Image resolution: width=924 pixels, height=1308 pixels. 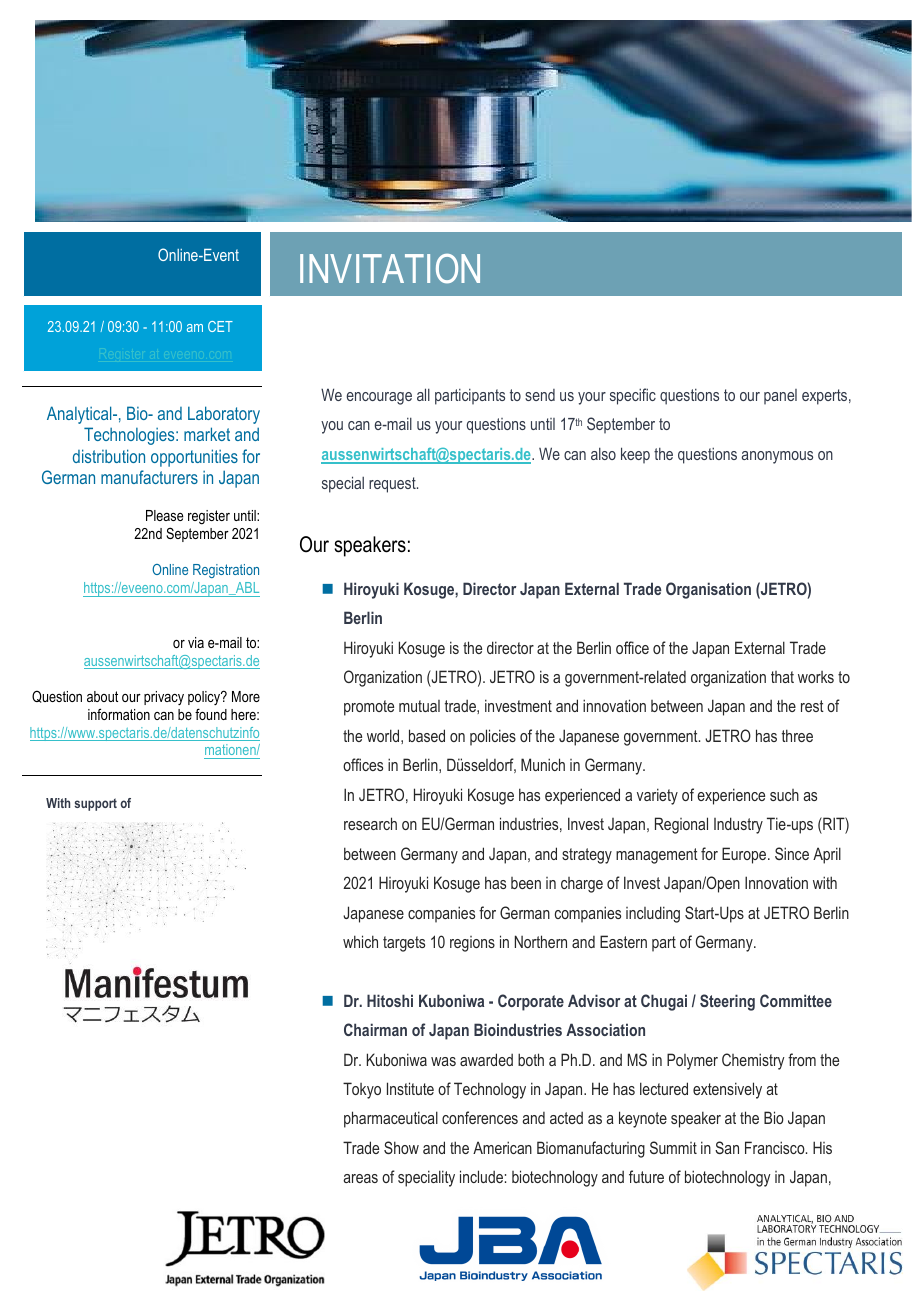 I want to click on INVITATION, so click(x=390, y=268).
